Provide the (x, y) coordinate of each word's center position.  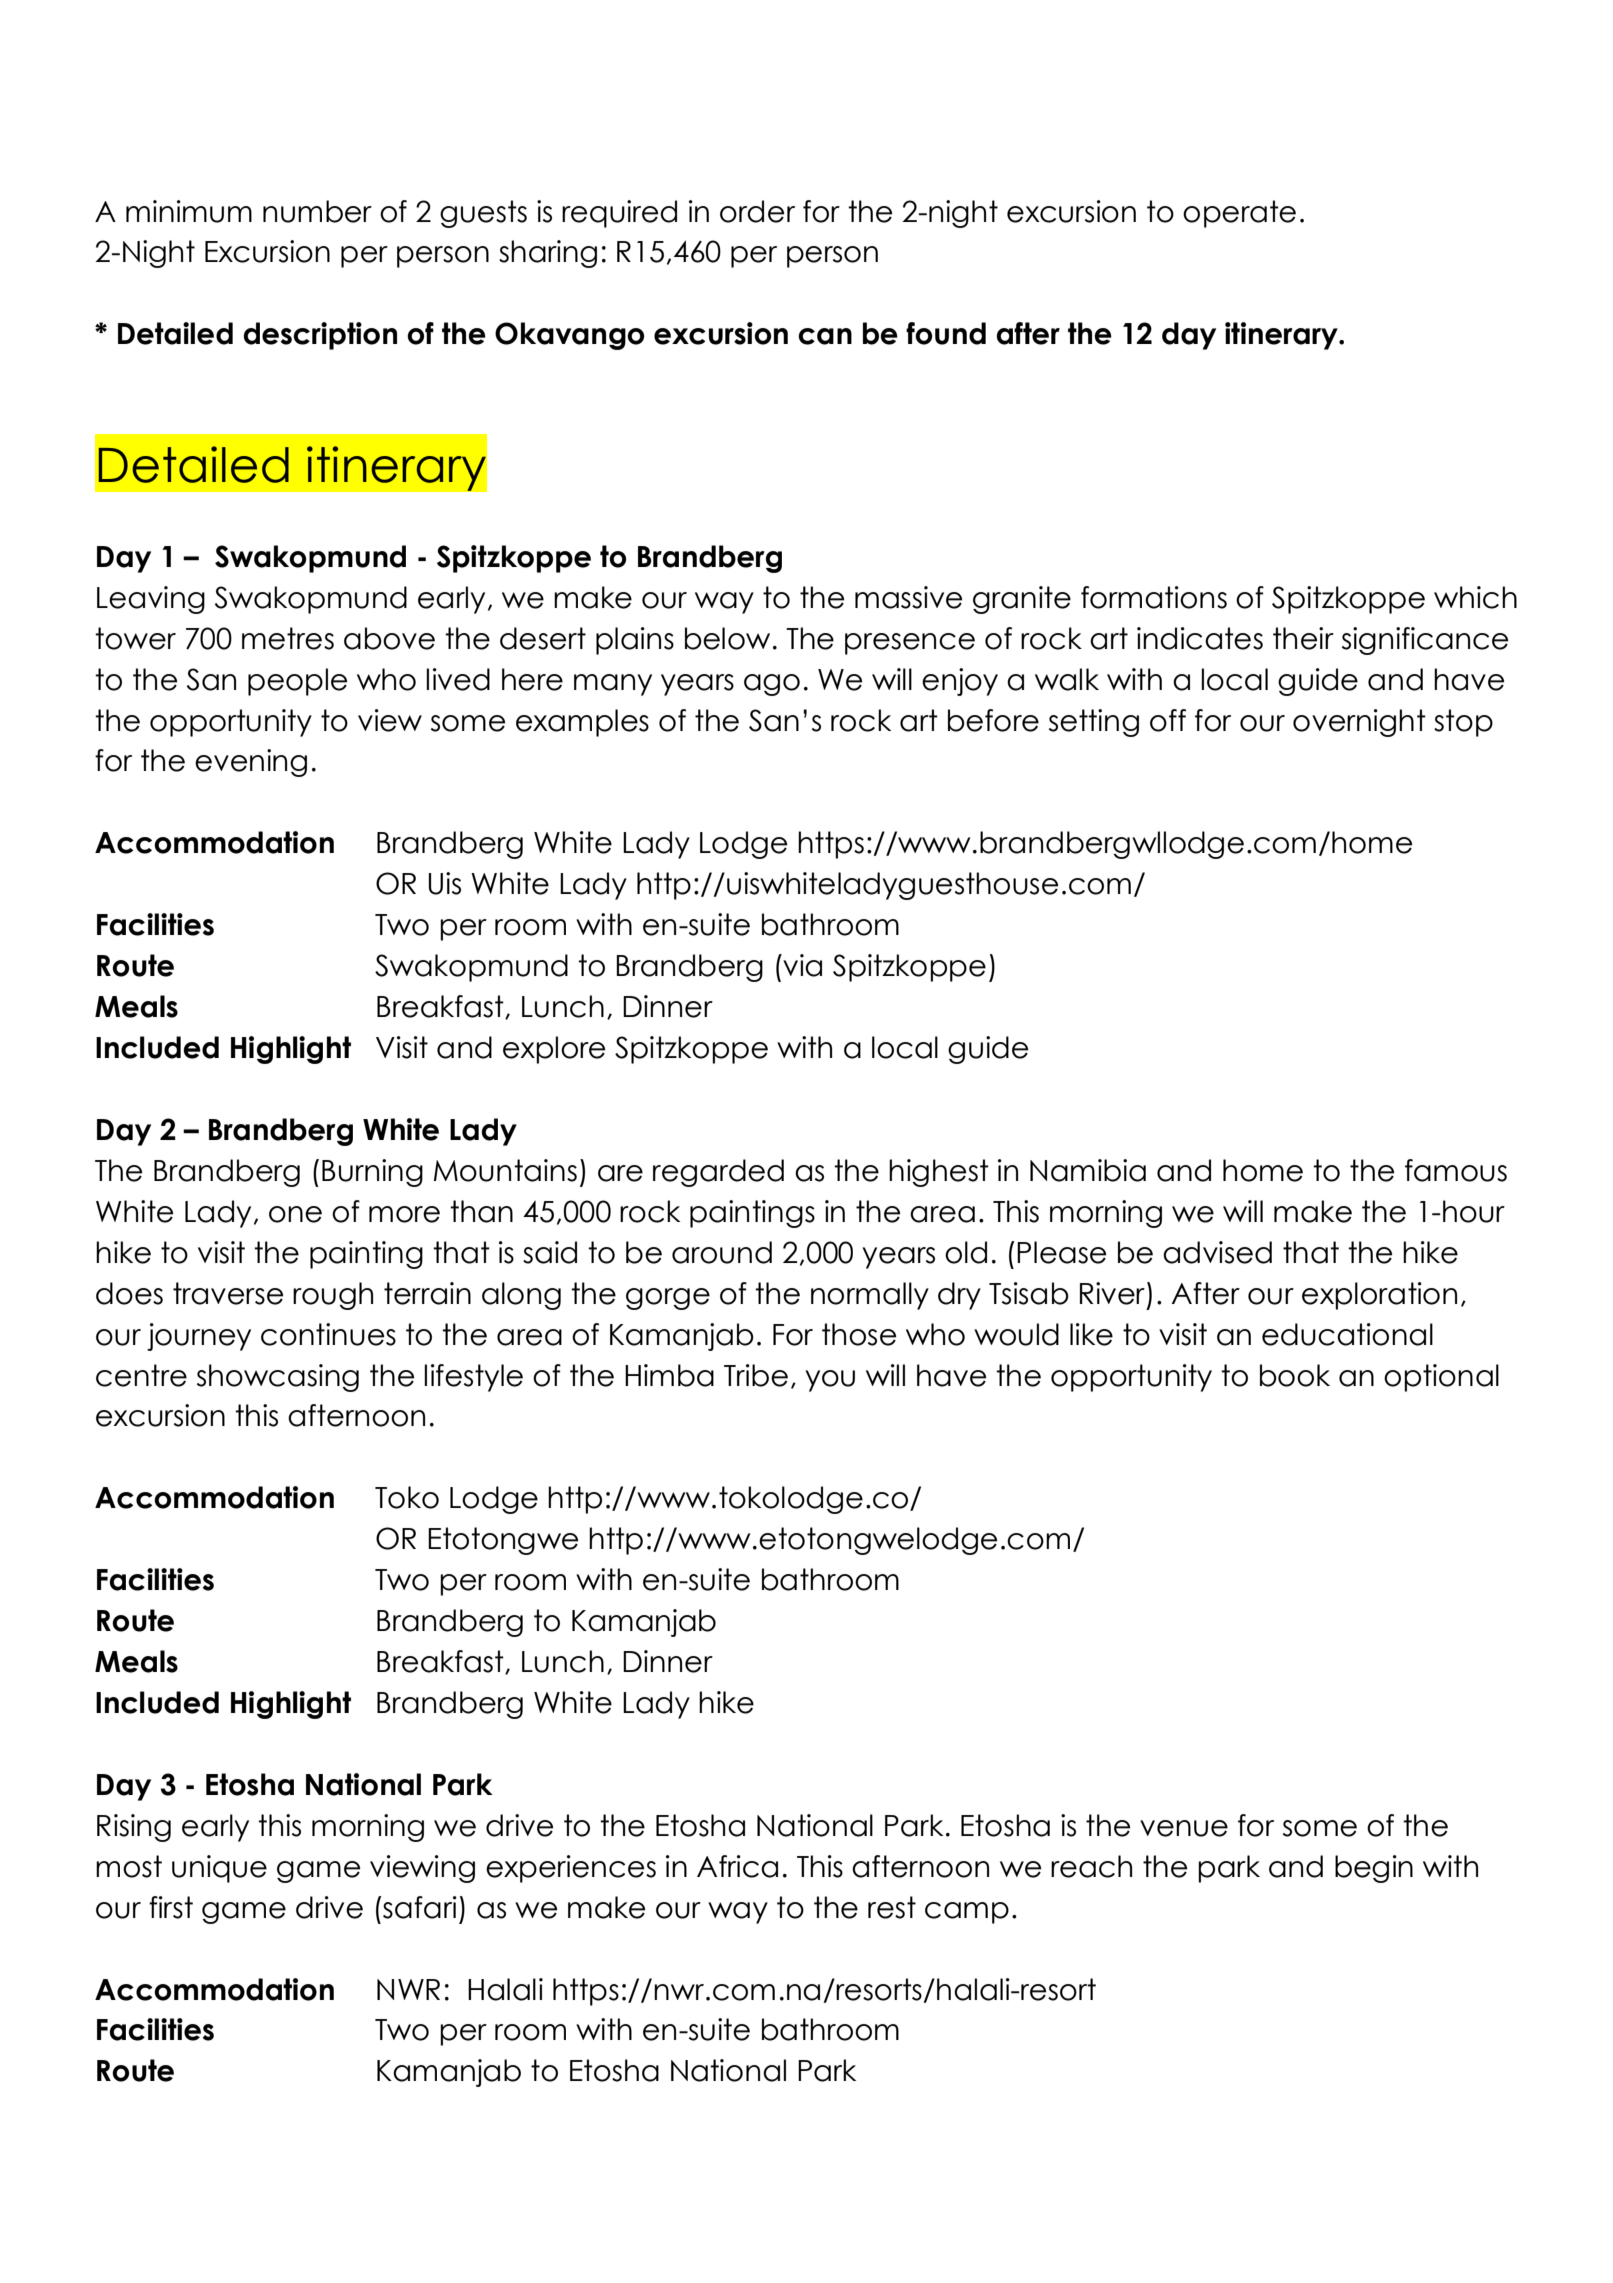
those (859, 1334)
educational (1347, 1334)
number (317, 211)
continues (328, 1334)
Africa (737, 1866)
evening (251, 763)
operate (1239, 214)
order (757, 211)
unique (219, 1869)
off (1168, 720)
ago (772, 685)
